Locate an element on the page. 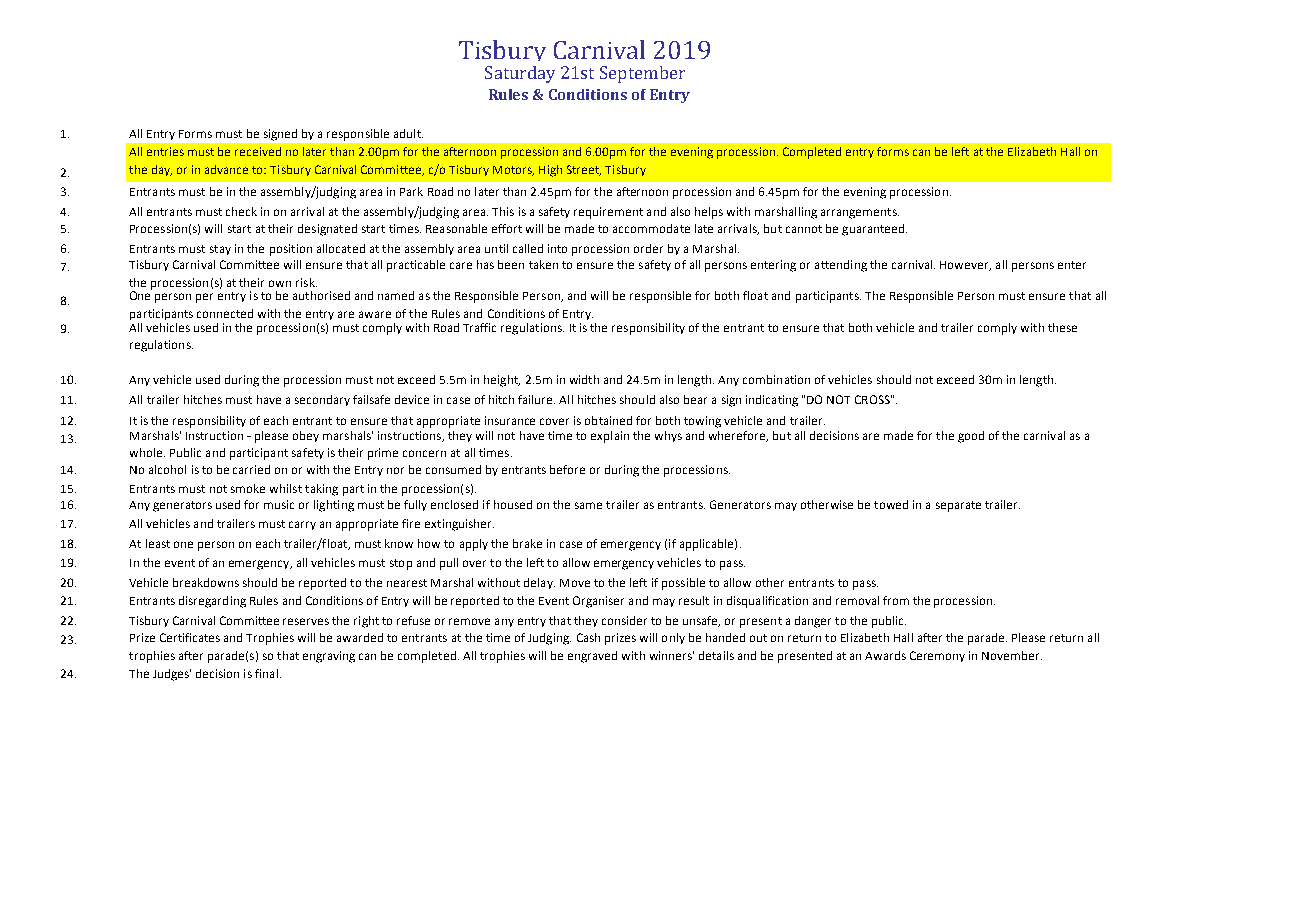 This image has height=924, width=1308. final is located at coordinates (266, 673).
